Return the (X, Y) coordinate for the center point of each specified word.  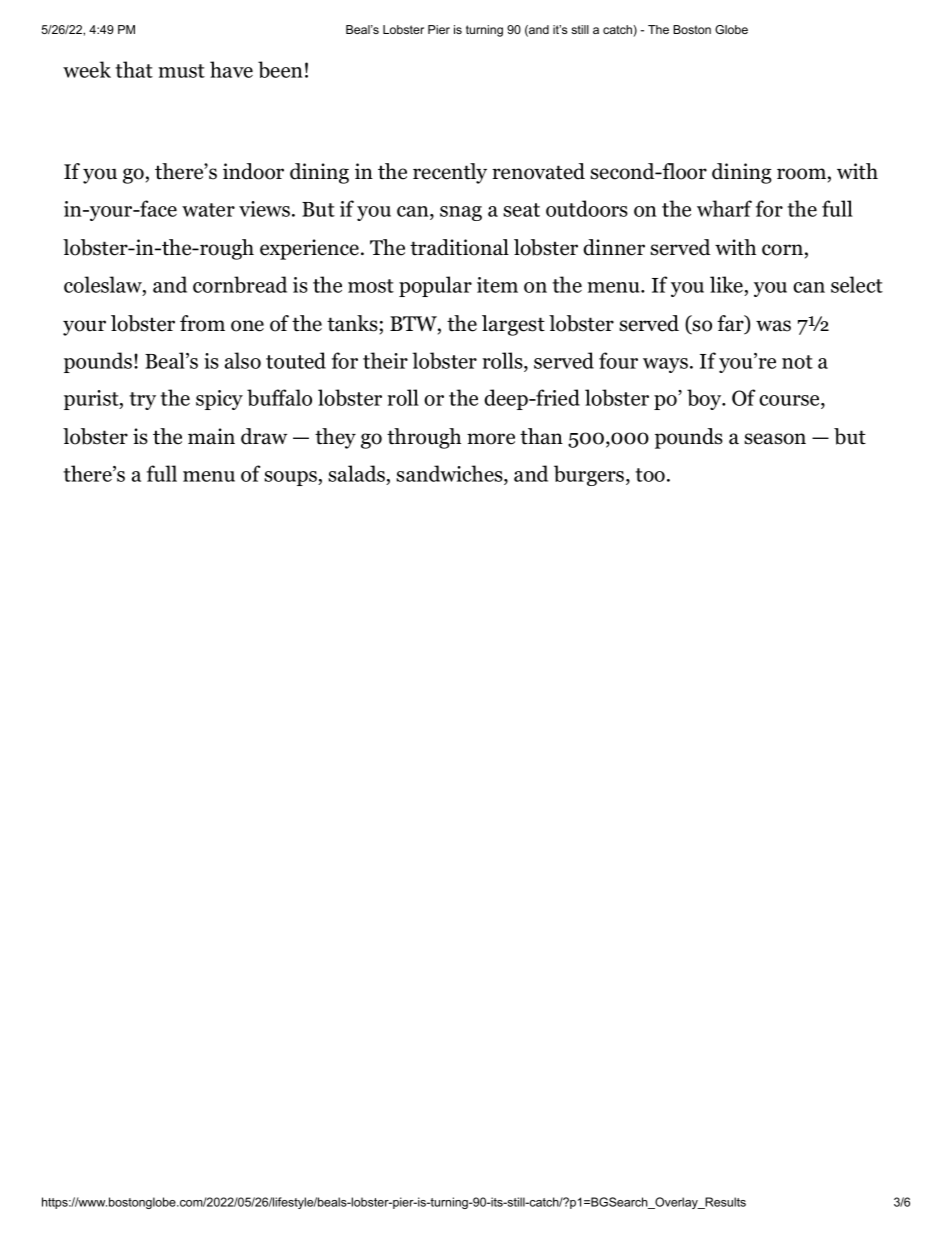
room (801, 174)
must (181, 71)
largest (513, 325)
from (202, 323)
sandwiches (450, 475)
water (208, 210)
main (211, 436)
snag (461, 213)
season (775, 439)
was (773, 326)
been (280, 69)
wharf (724, 208)
